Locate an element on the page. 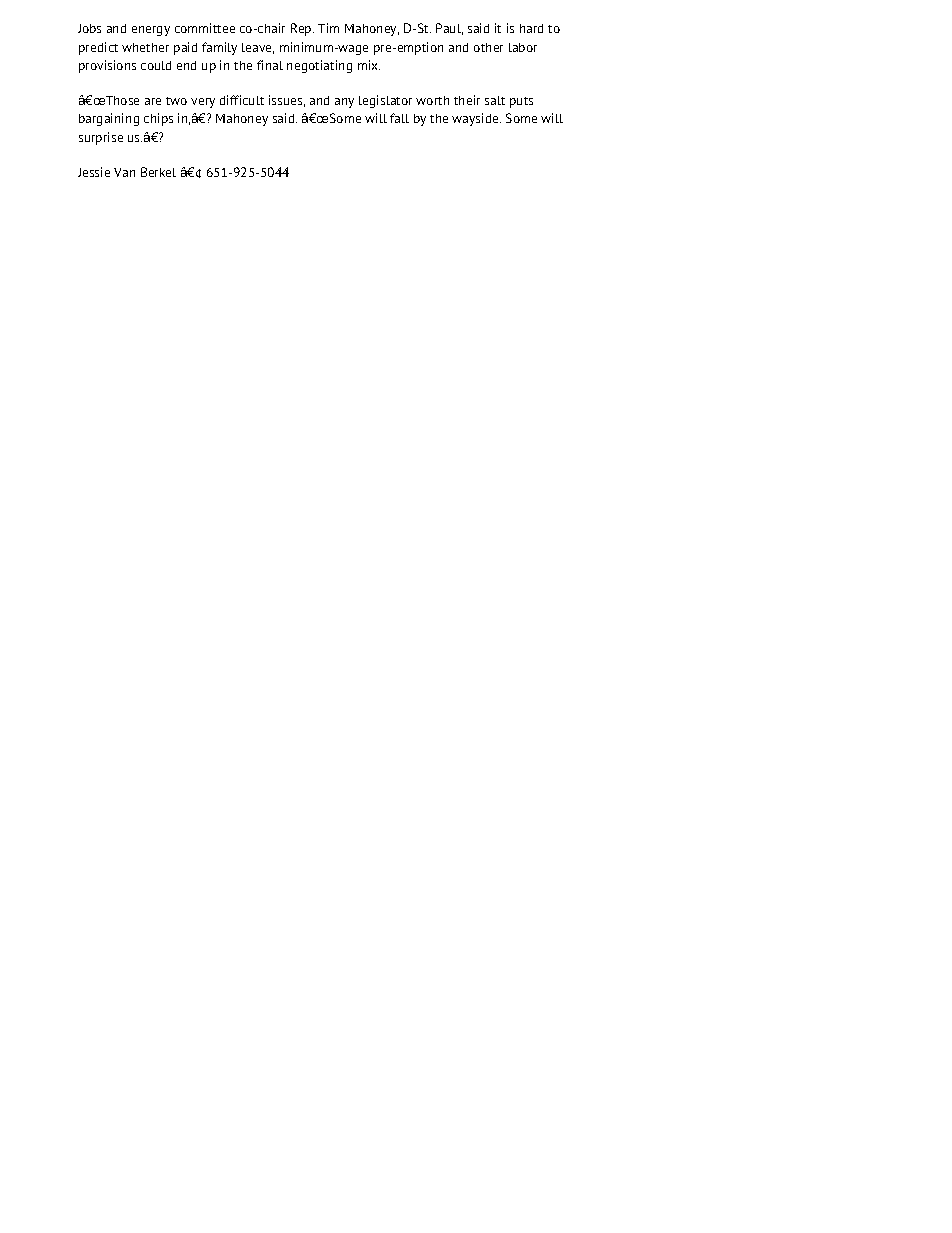 This page has width=952, height=1233. Rep is located at coordinates (302, 29).
